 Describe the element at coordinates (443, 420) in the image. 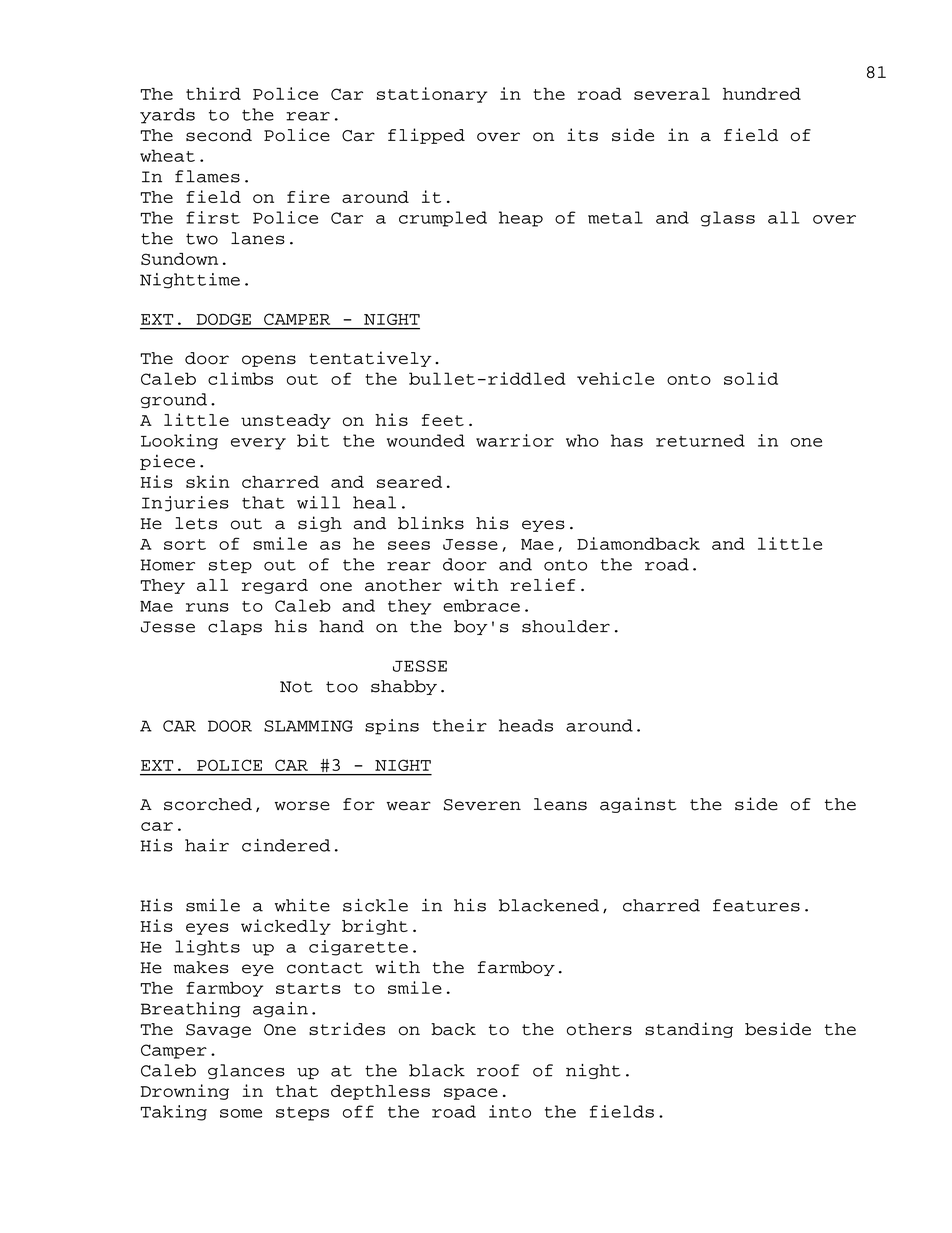

I see `feet` at that location.
